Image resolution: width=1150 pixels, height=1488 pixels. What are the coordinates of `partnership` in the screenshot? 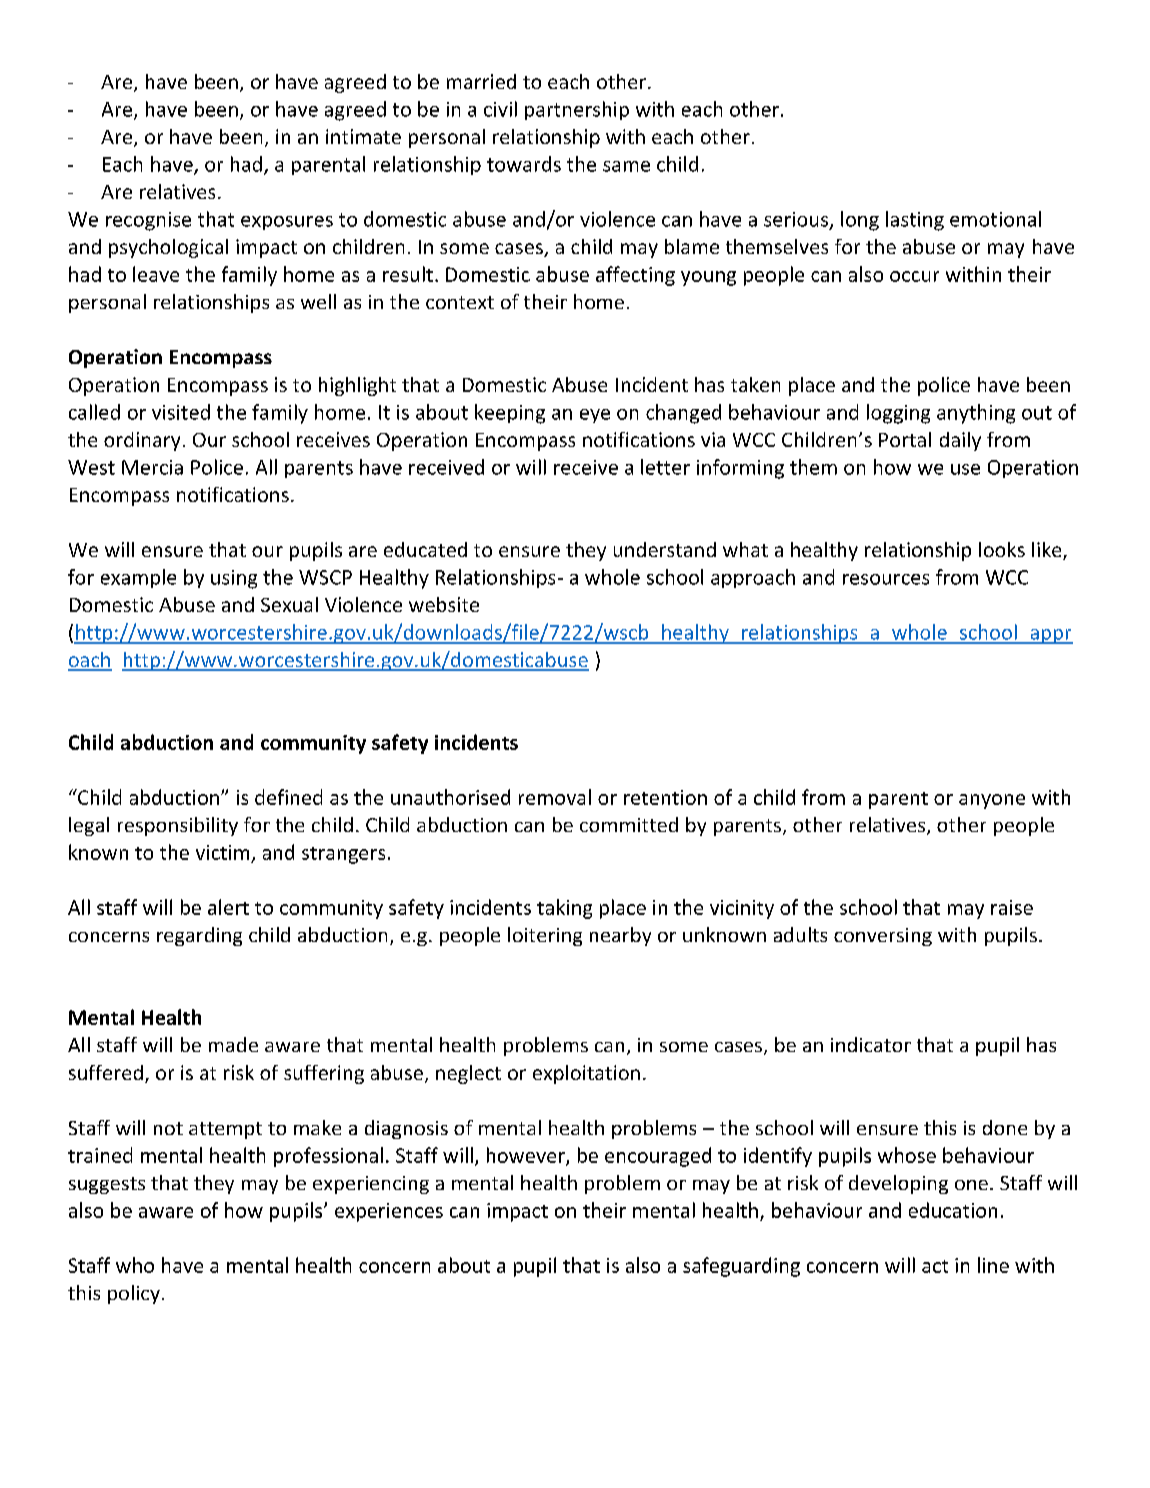 It's located at (577, 110).
